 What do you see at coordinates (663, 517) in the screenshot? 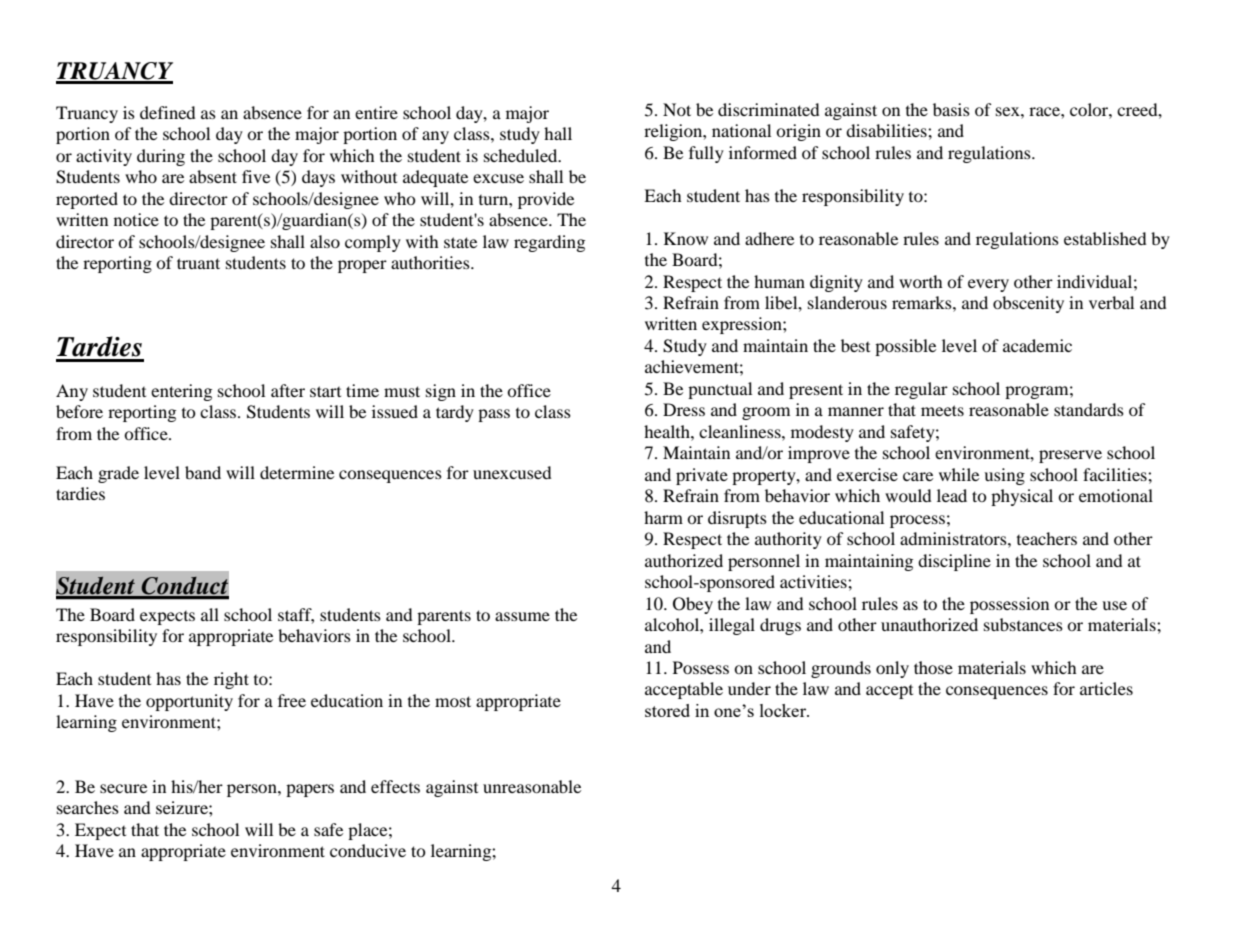
I see `harm` at bounding box center [663, 517].
